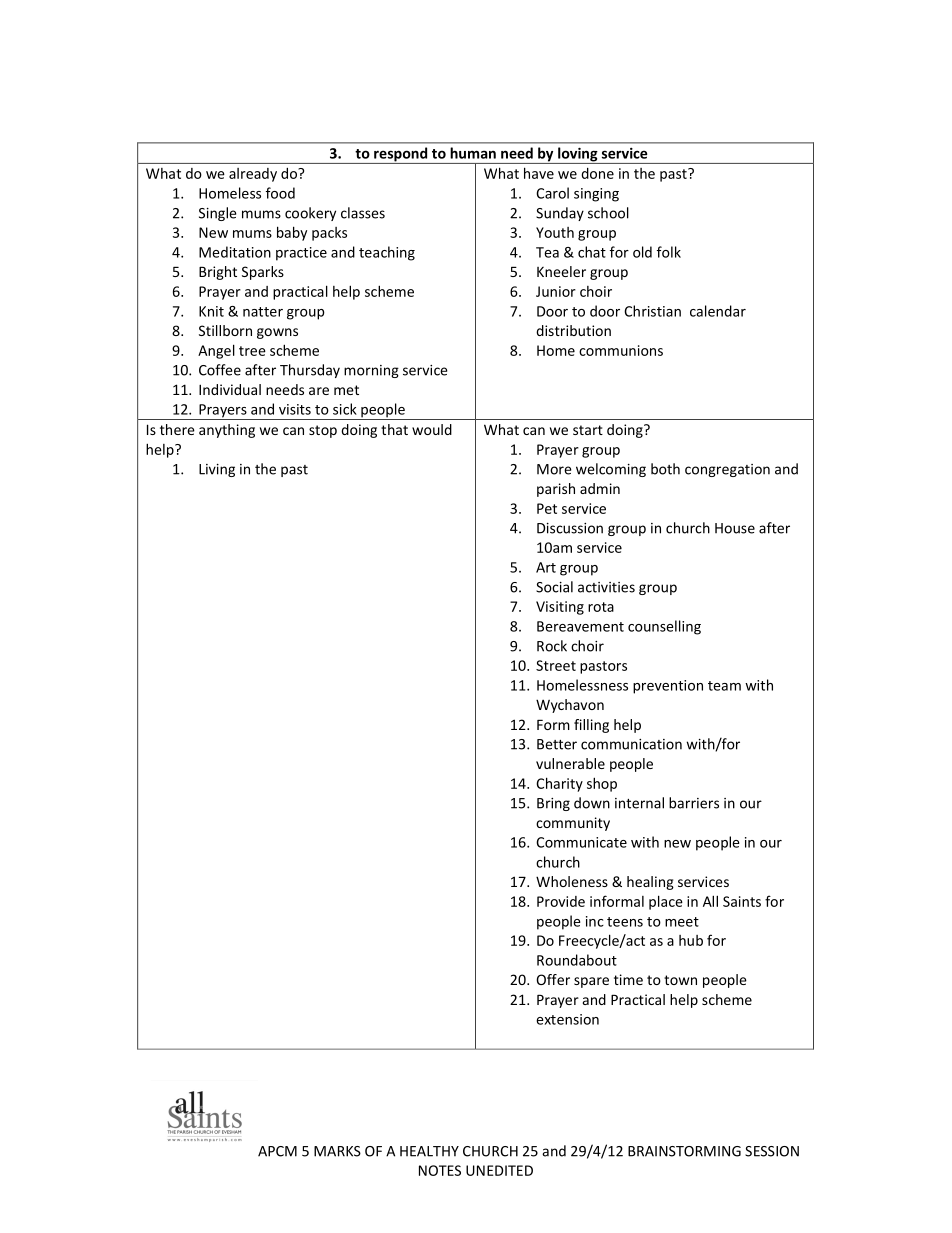 The image size is (952, 1233). What do you see at coordinates (253, 175) in the document?
I see `already` at bounding box center [253, 175].
